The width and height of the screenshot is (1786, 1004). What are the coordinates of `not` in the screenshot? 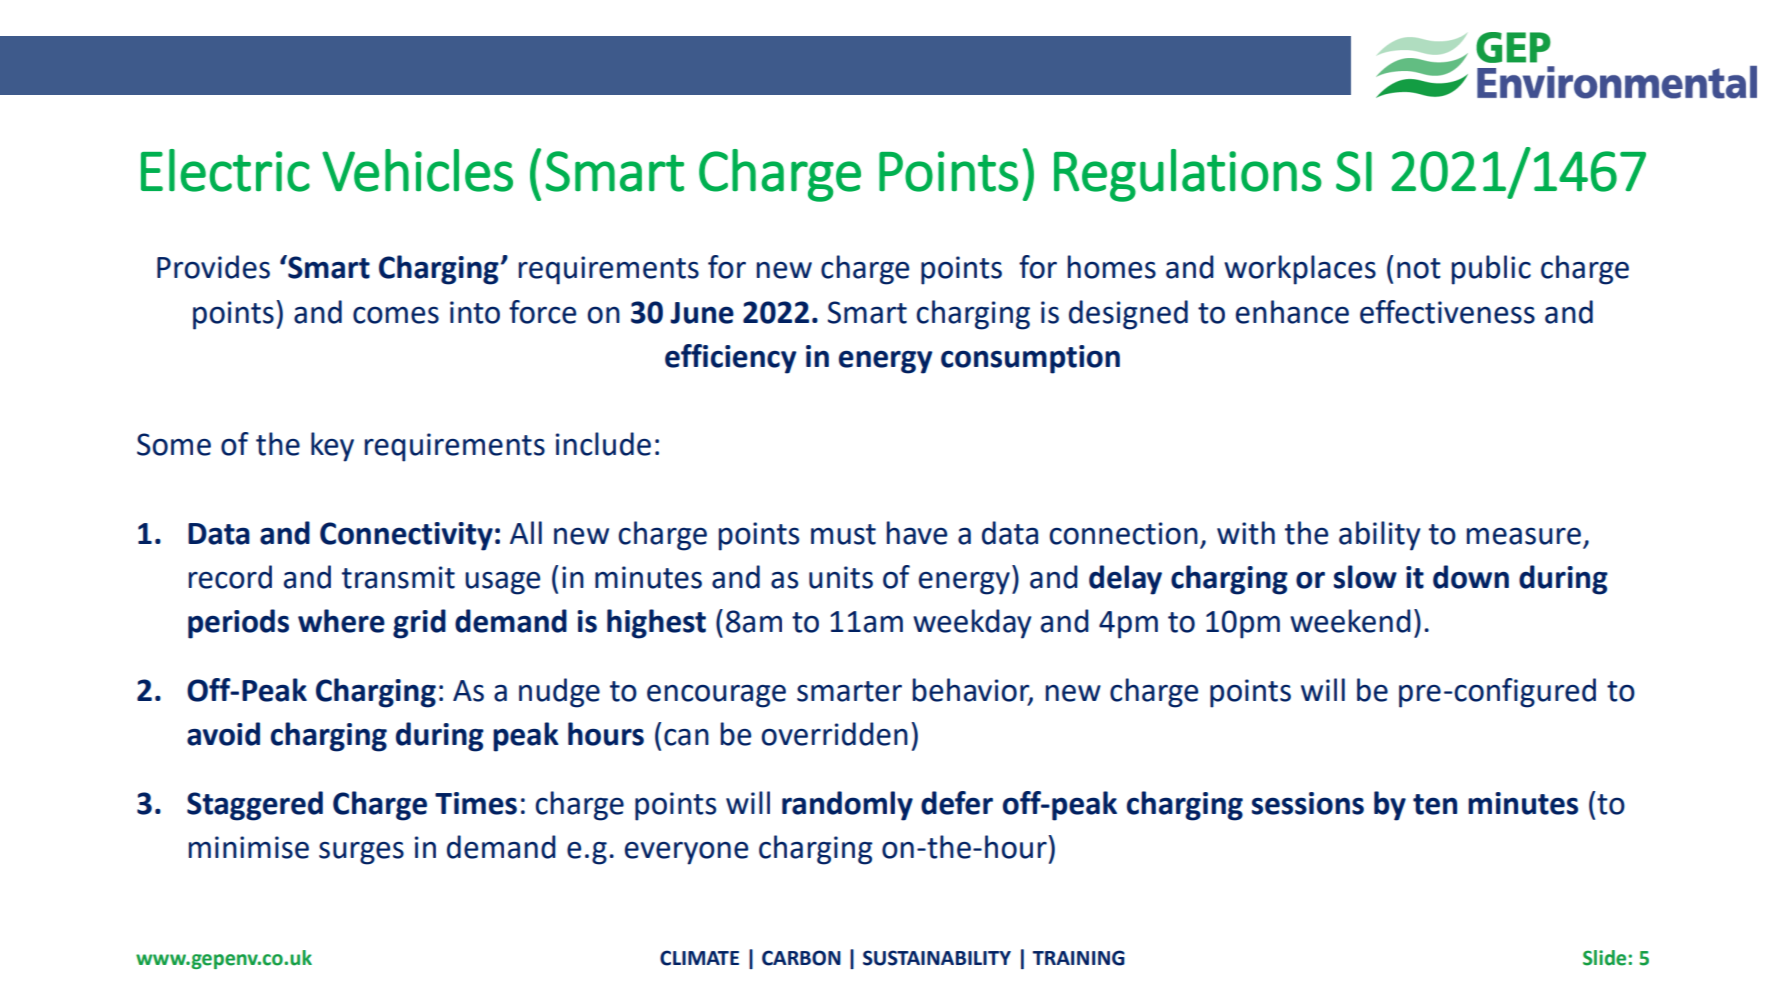 It's located at (1419, 268).
